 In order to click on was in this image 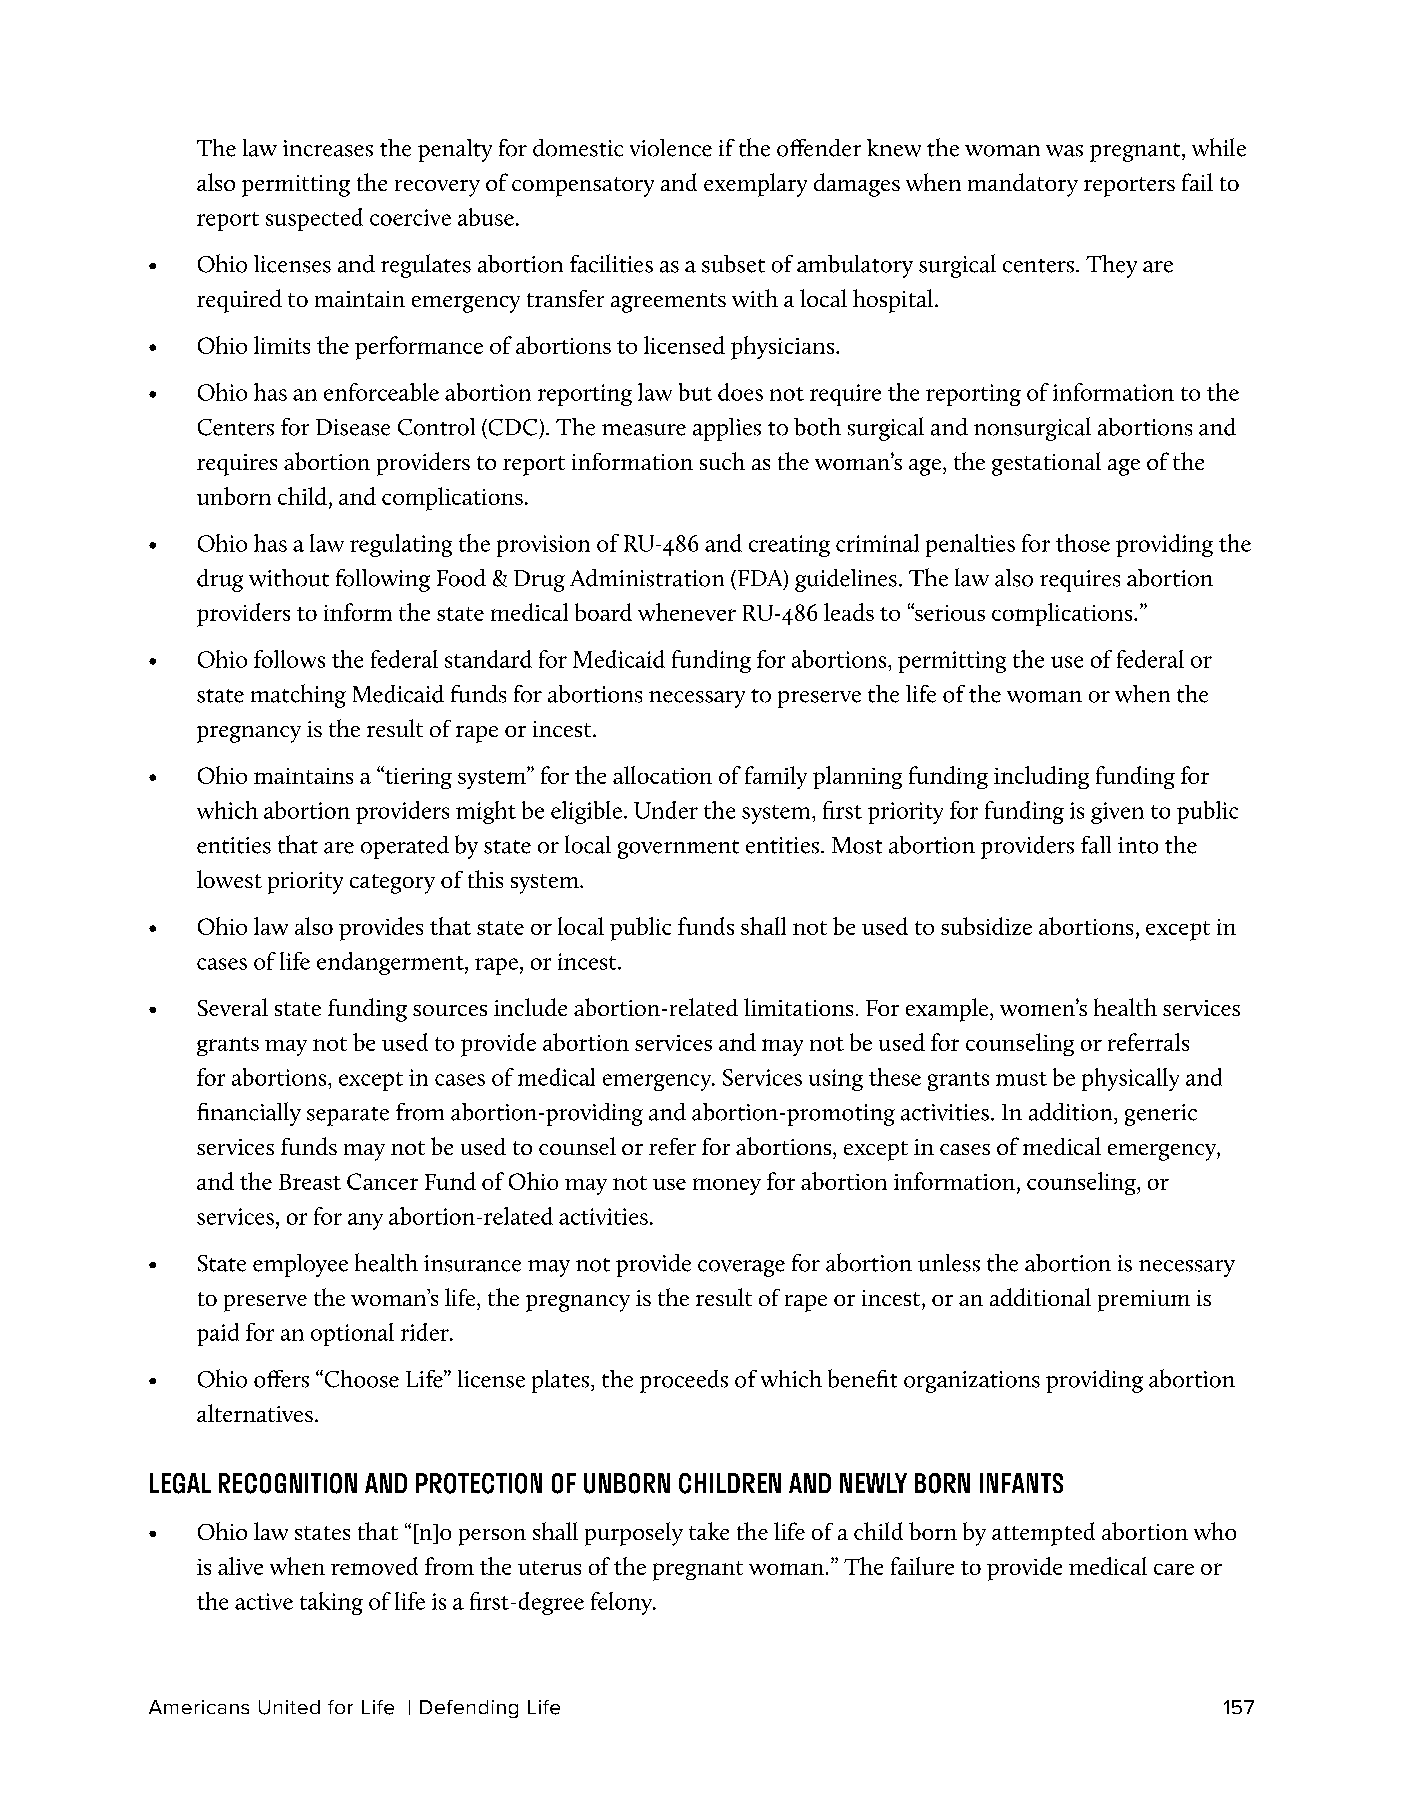, I will do `click(1064, 151)`.
